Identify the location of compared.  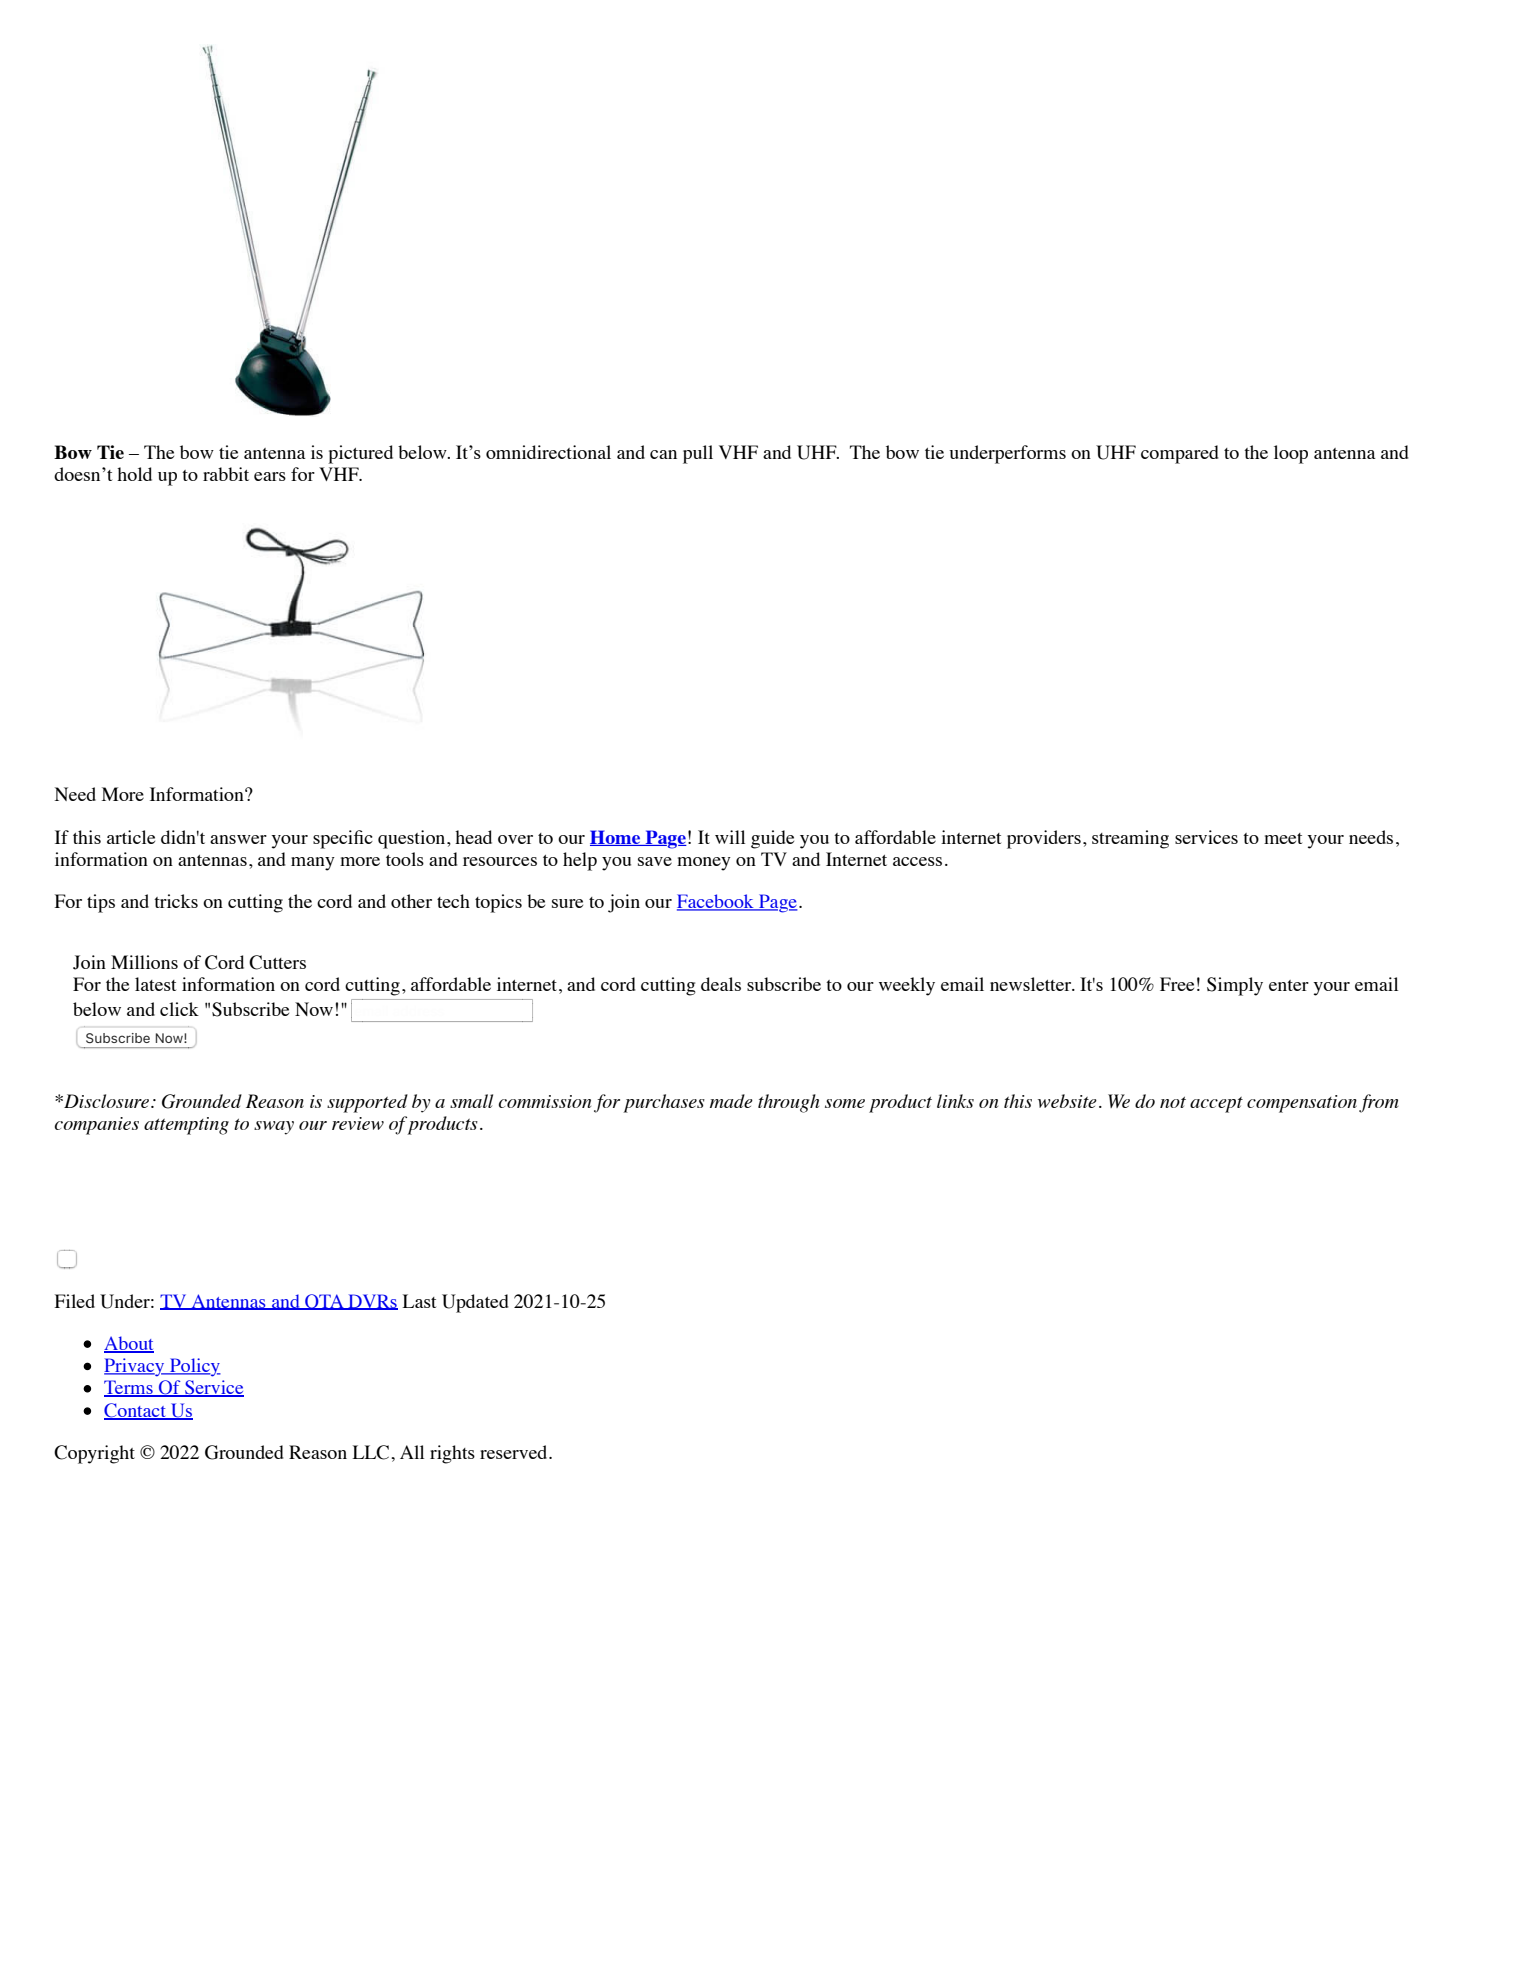
(1179, 454).
